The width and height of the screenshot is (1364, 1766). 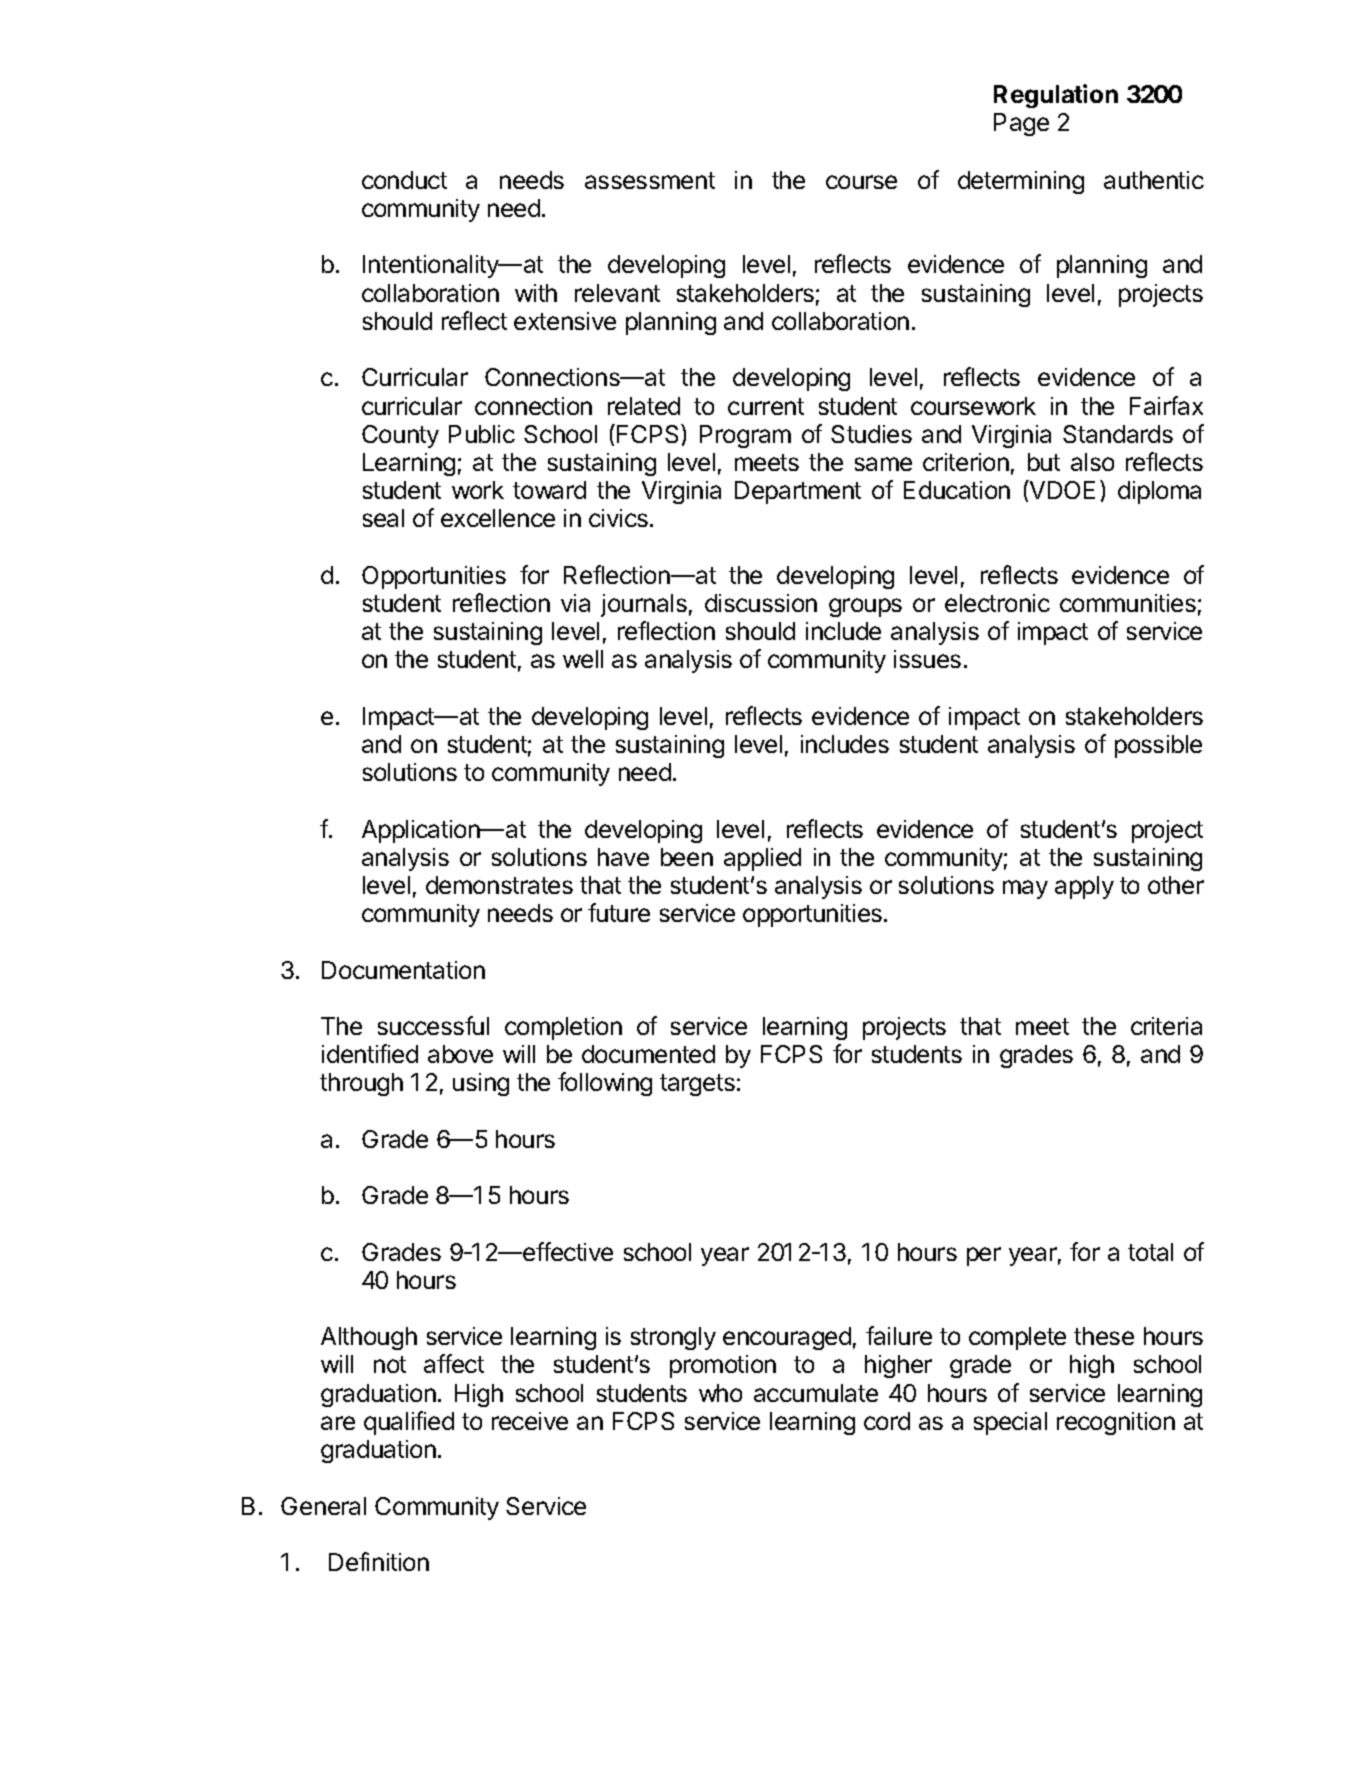 What do you see at coordinates (720, 1393) in the screenshot?
I see `who` at bounding box center [720, 1393].
